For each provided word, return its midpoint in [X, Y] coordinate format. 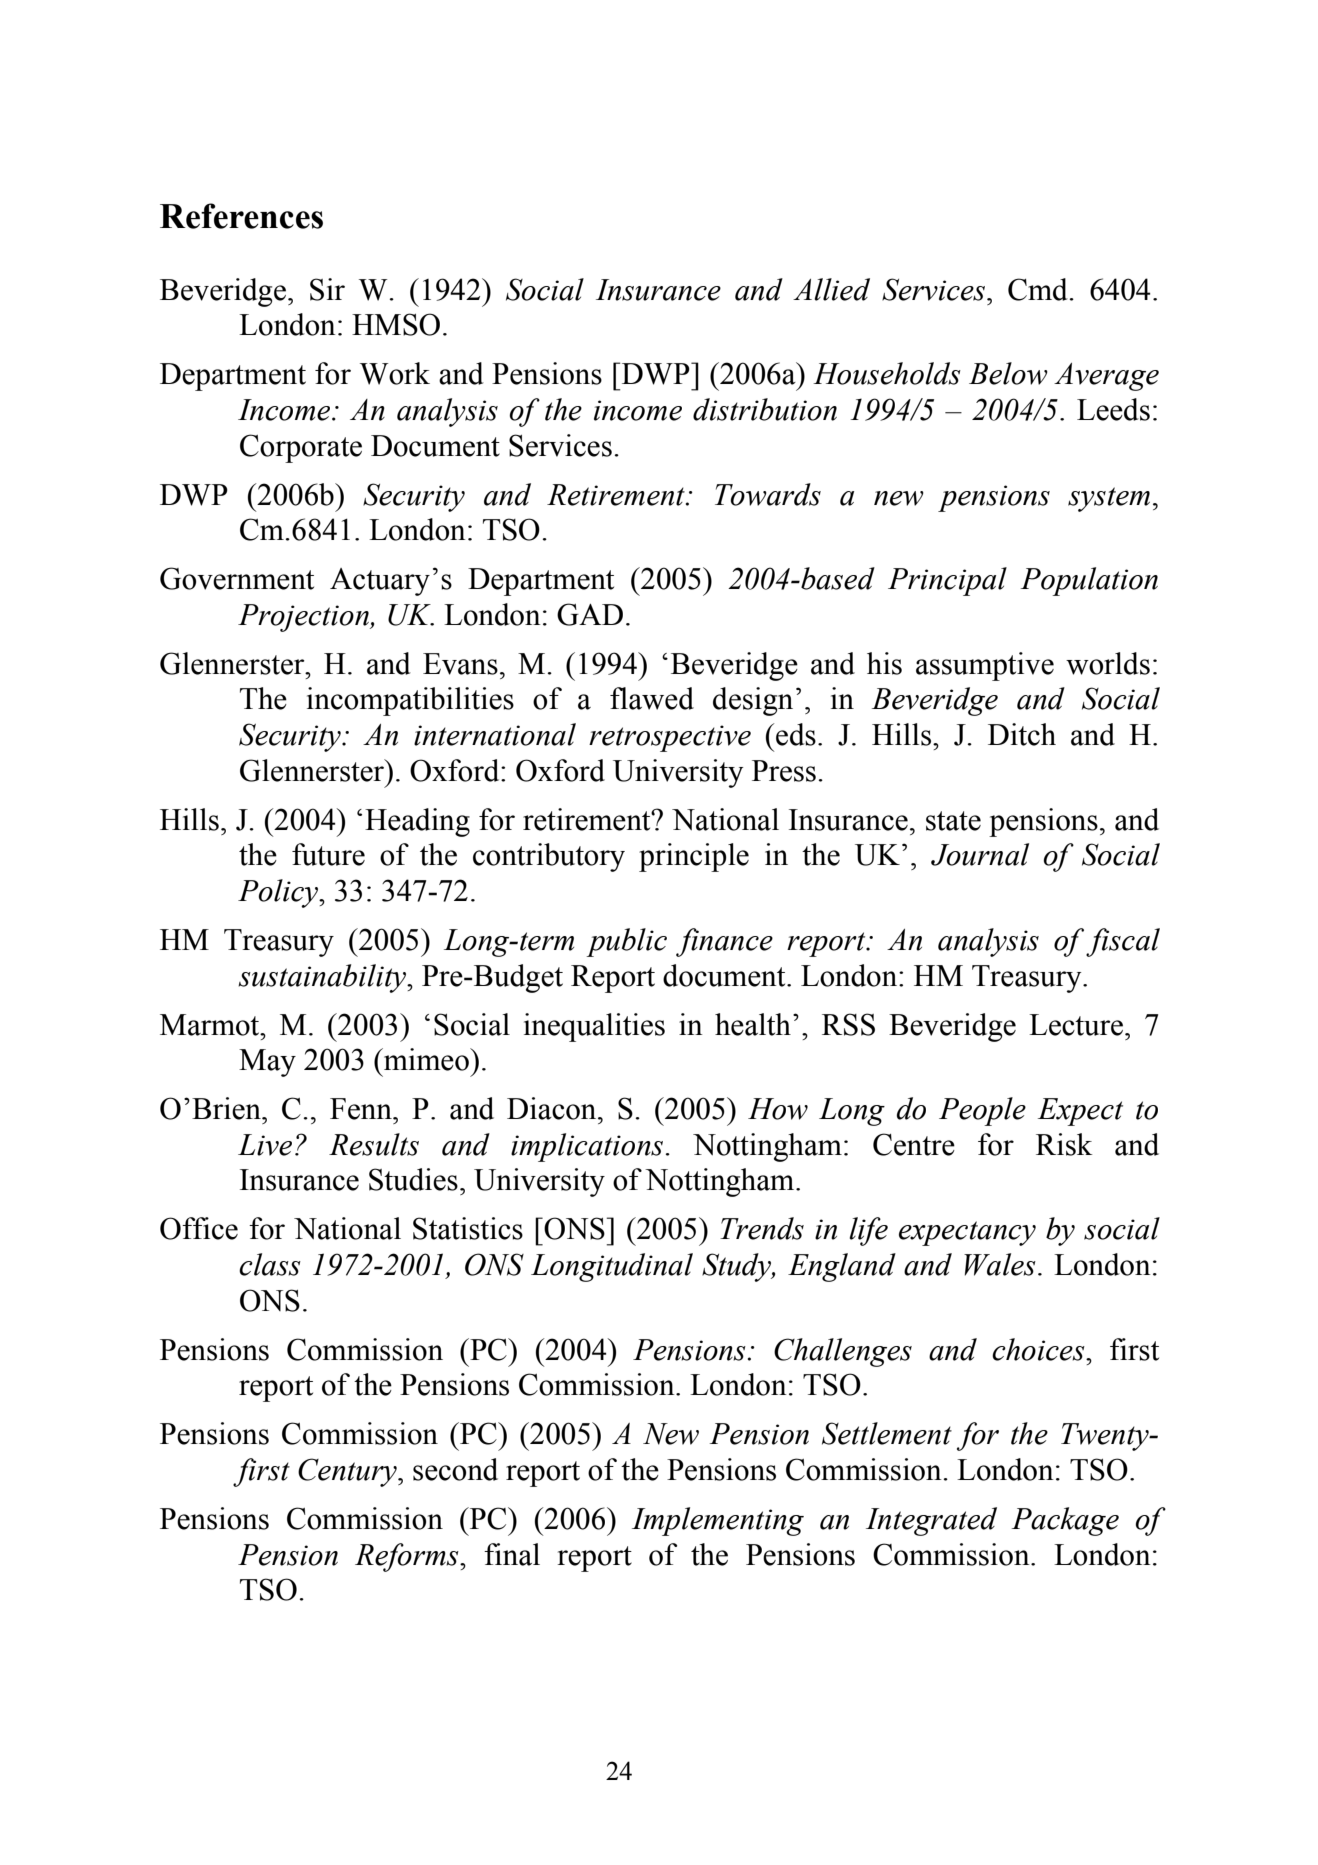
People [982, 1111]
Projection [304, 618]
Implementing [718, 1521]
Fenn [362, 1109]
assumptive [985, 666]
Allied [831, 289]
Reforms [408, 1557]
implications [588, 1147]
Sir [327, 289]
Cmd [1039, 289]
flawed [652, 698]
